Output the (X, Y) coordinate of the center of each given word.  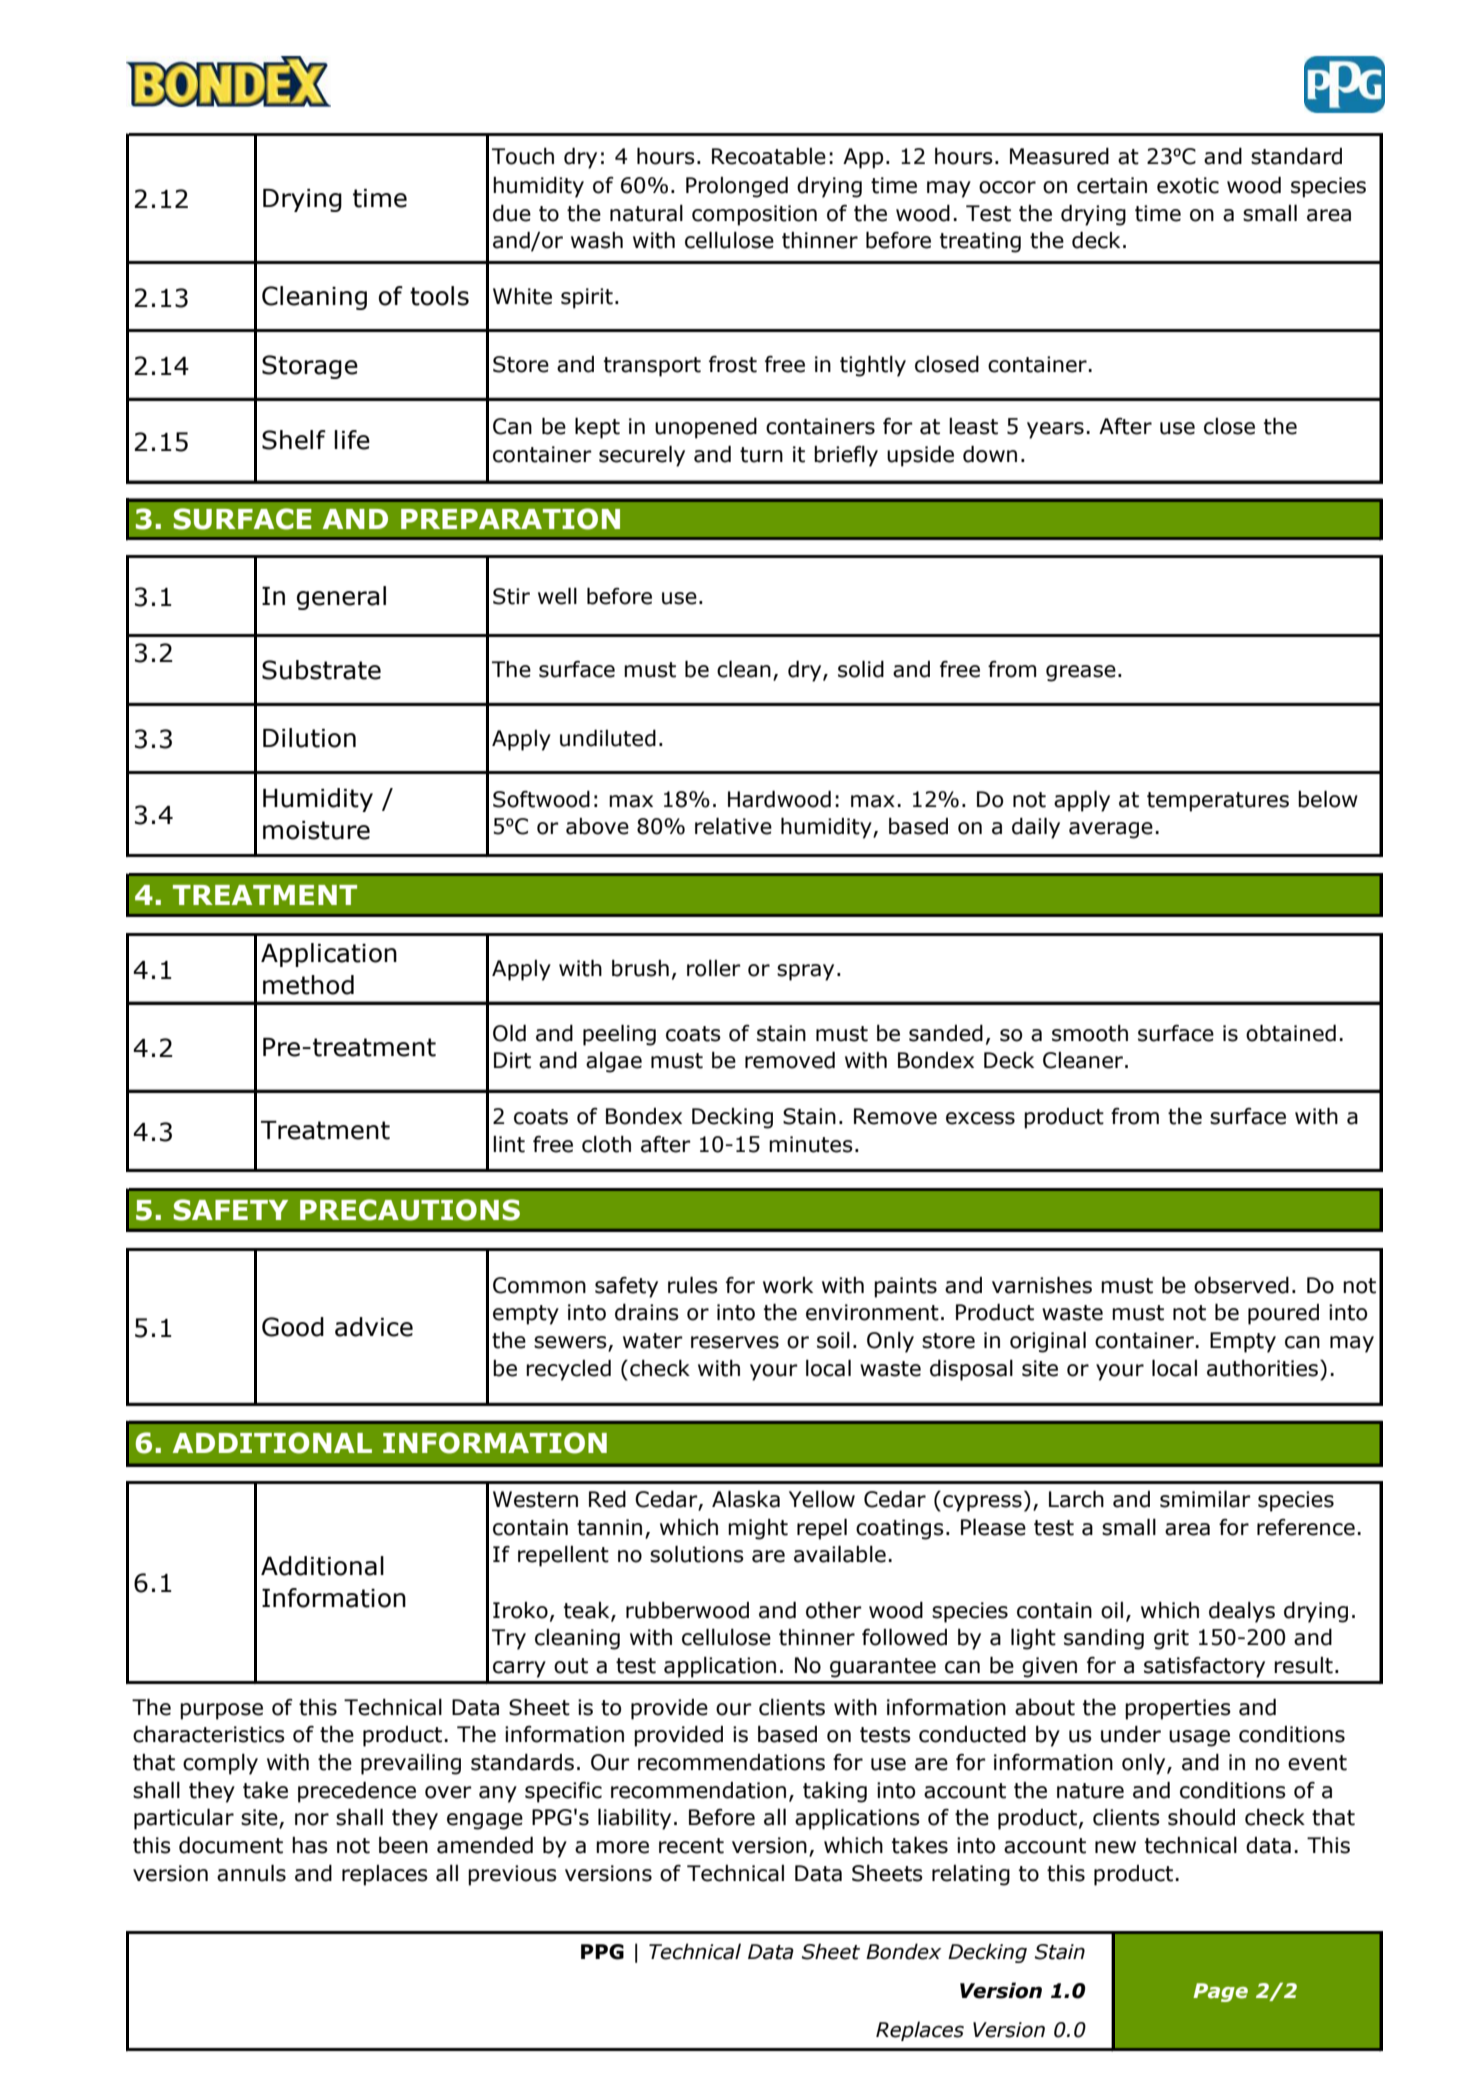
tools (439, 296)
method (308, 985)
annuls (251, 1873)
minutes (811, 1144)
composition (754, 215)
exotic (1188, 185)
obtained (1291, 1033)
